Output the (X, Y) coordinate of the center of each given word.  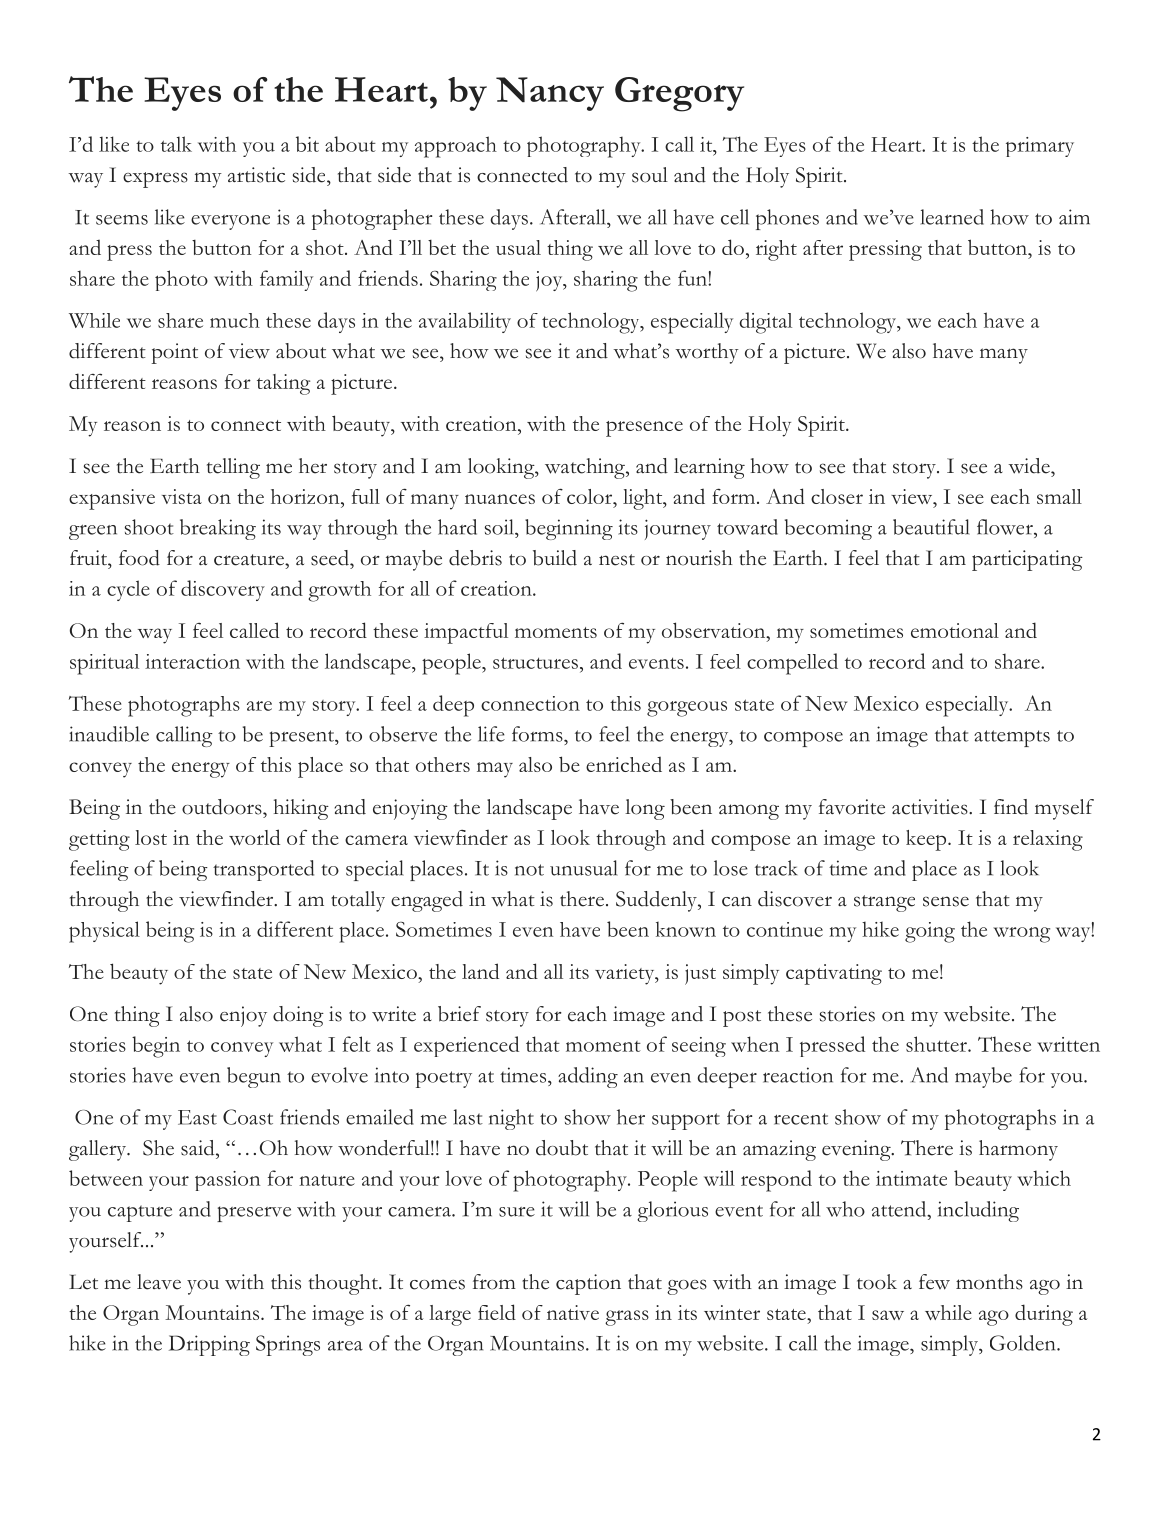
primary (1040, 147)
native (573, 1312)
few (934, 1282)
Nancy (550, 94)
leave (159, 1282)
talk (176, 144)
